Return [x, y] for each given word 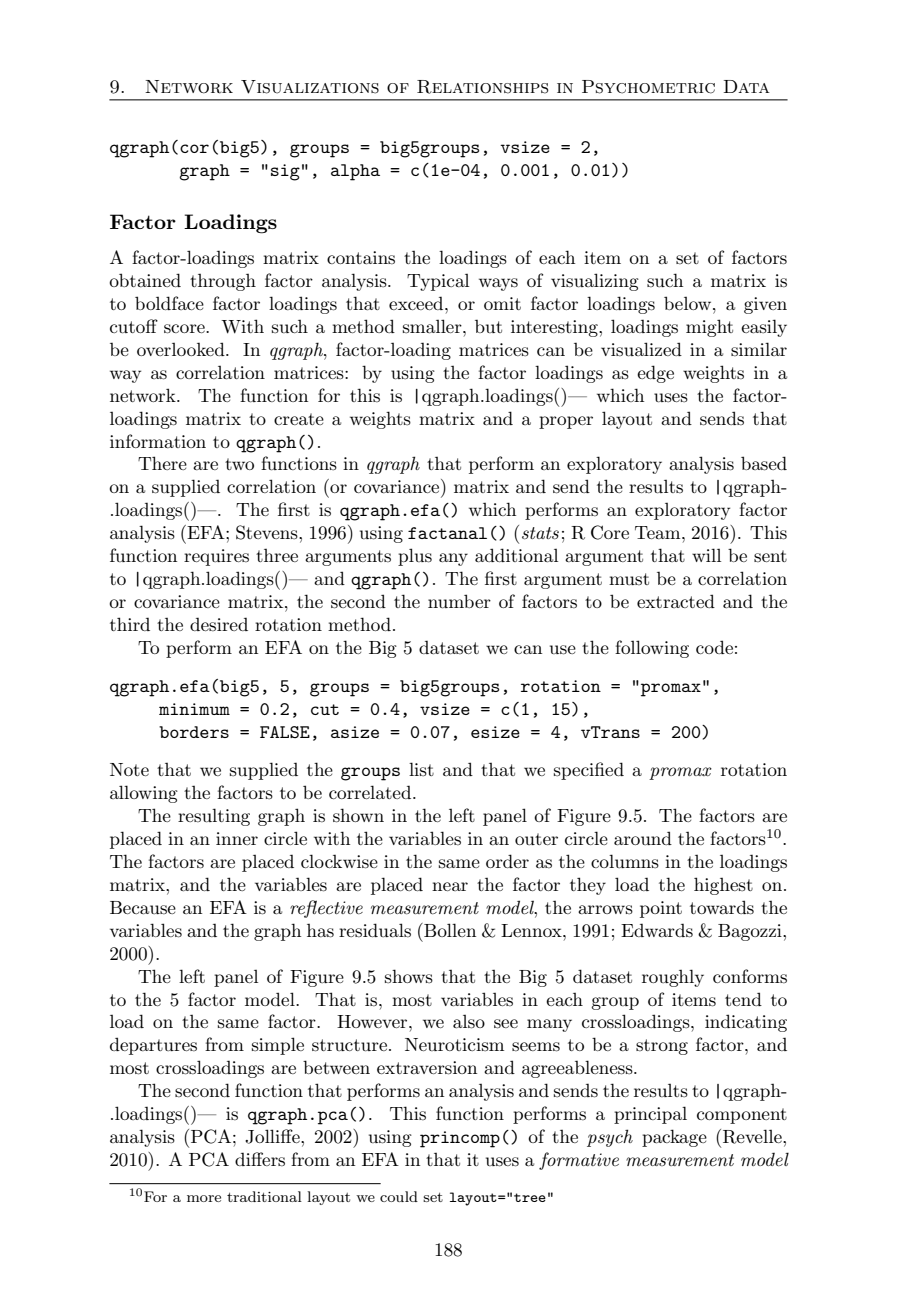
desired [219, 624]
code [714, 647]
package [674, 1138]
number [459, 601]
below [689, 303]
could [399, 1196]
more [204, 1198]
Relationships [483, 87]
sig [285, 172]
